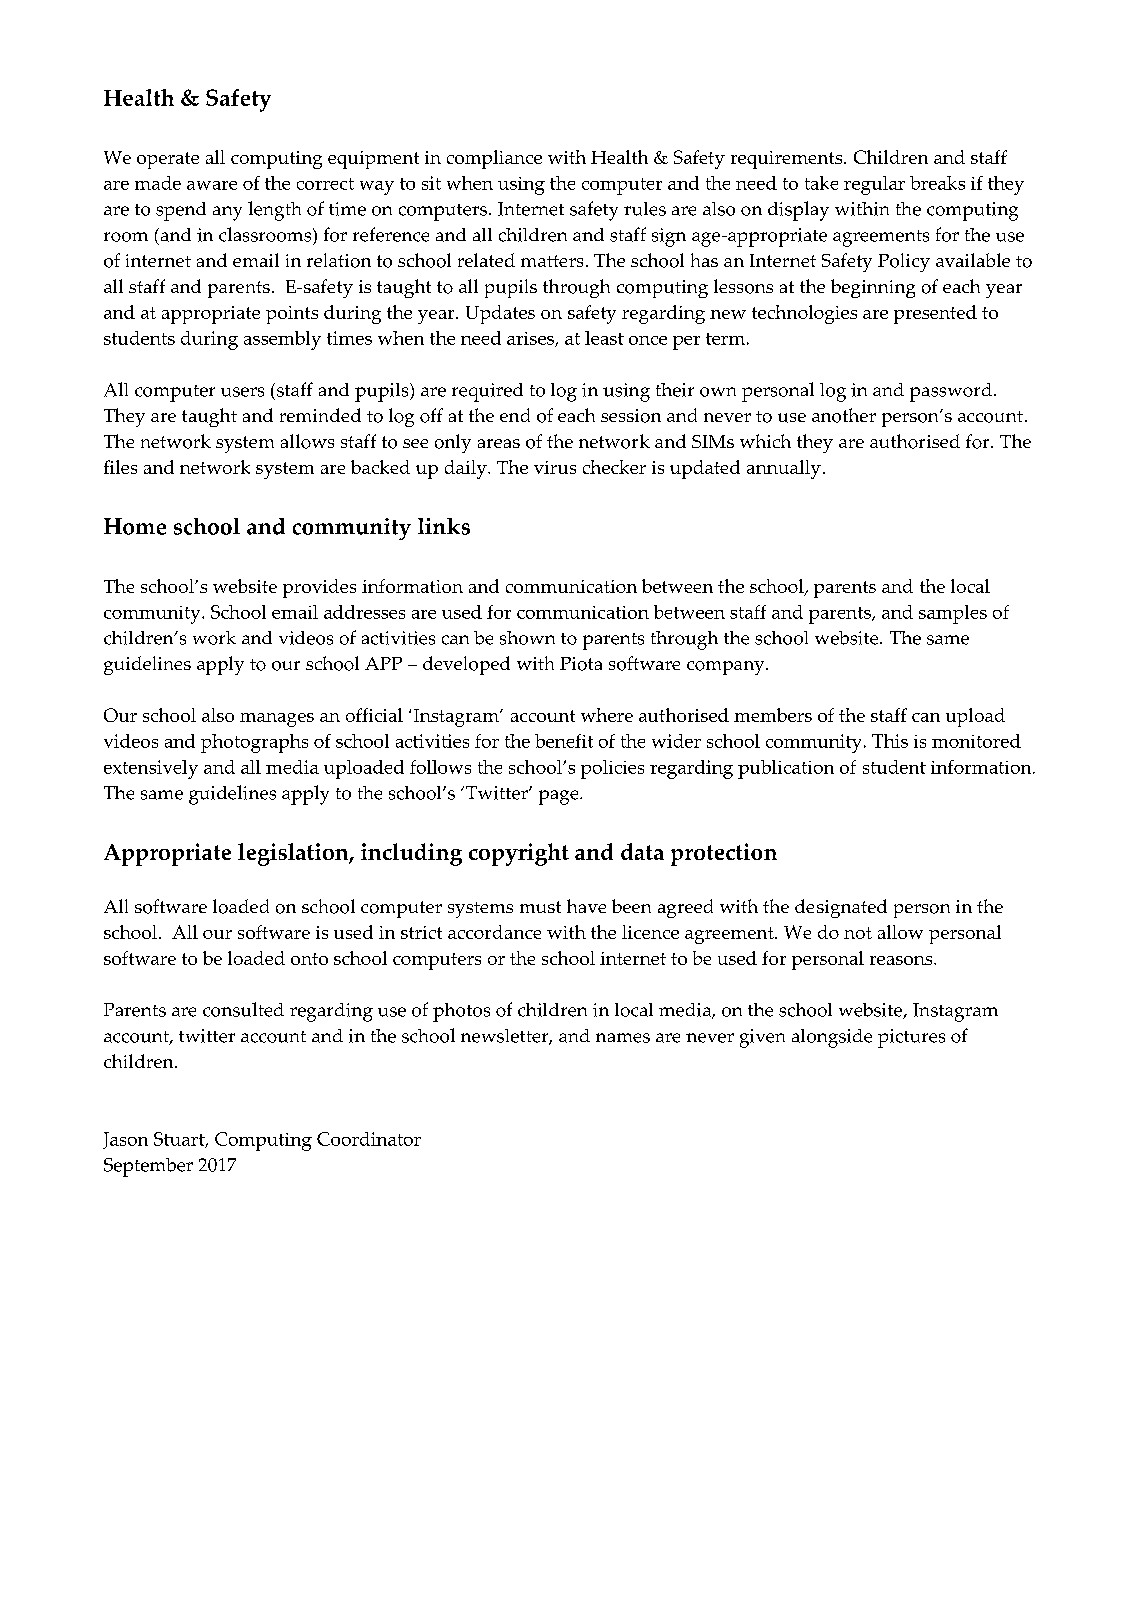 This document has width=1140, height=1612. What do you see at coordinates (874, 185) in the document?
I see `regular` at bounding box center [874, 185].
